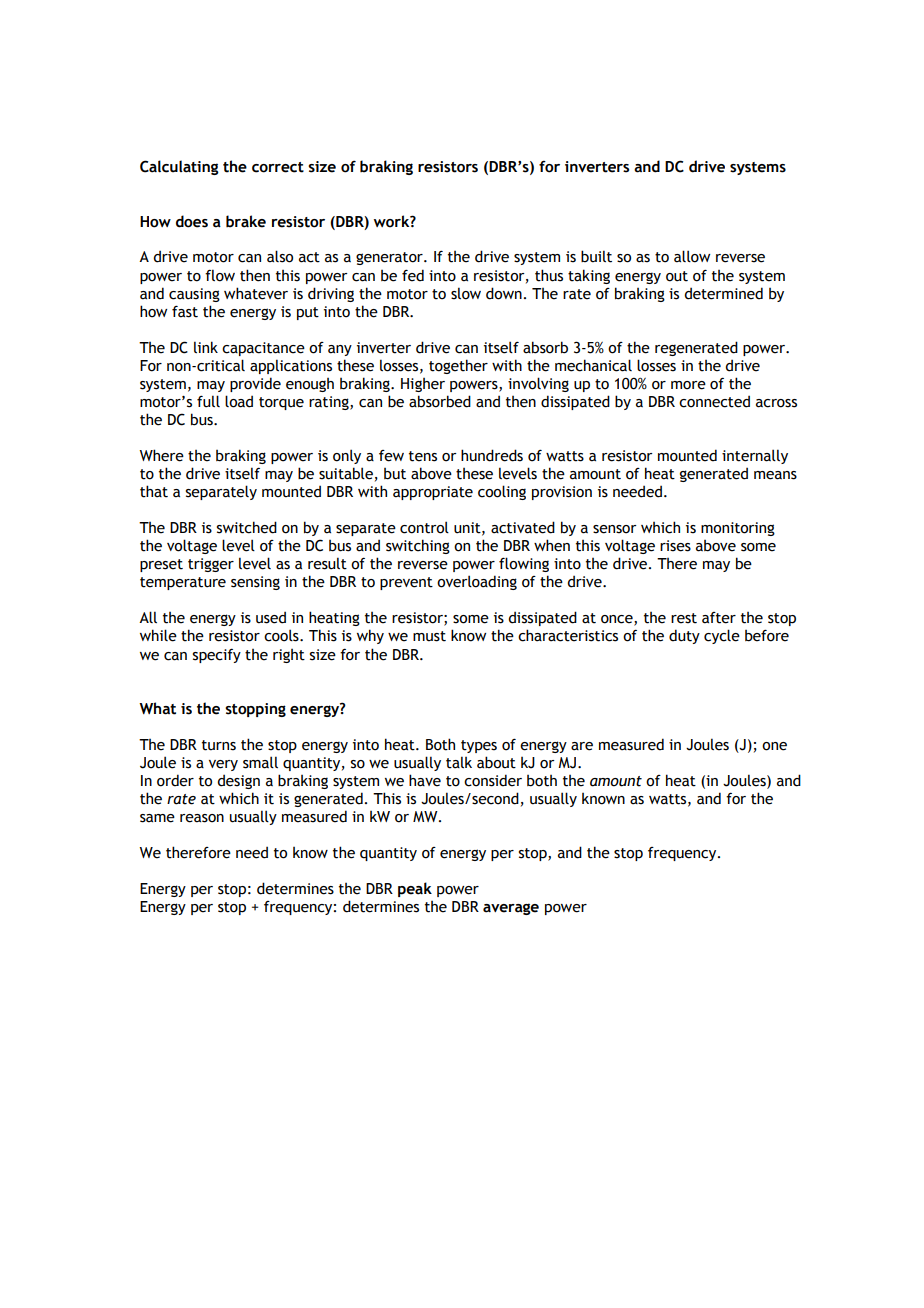 The image size is (924, 1308). What do you see at coordinates (219, 745) in the document?
I see `turns` at bounding box center [219, 745].
